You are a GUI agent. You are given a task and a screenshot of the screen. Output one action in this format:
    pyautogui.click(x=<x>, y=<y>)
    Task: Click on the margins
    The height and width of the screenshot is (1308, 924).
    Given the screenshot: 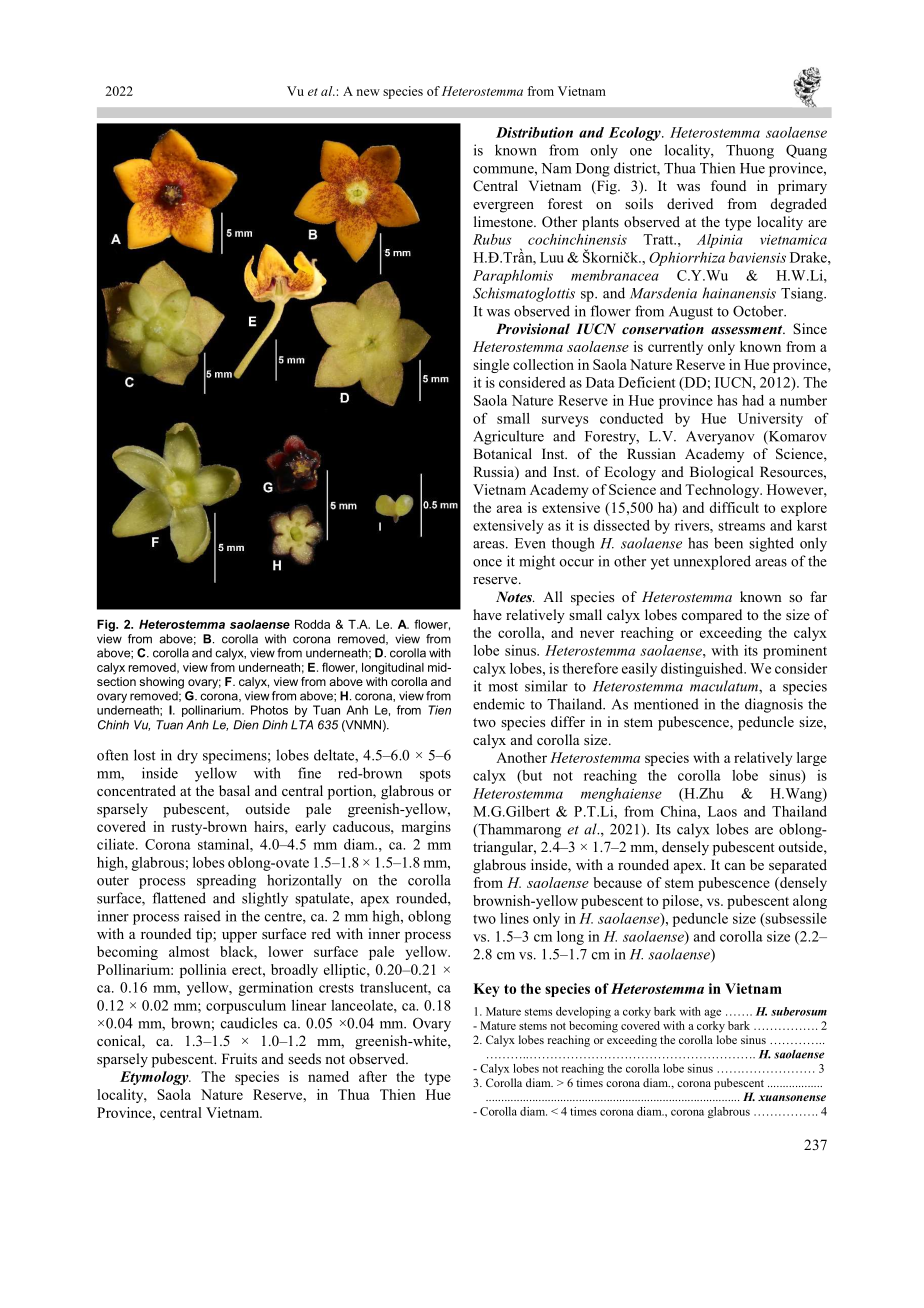 What is the action you would take?
    pyautogui.click(x=426, y=828)
